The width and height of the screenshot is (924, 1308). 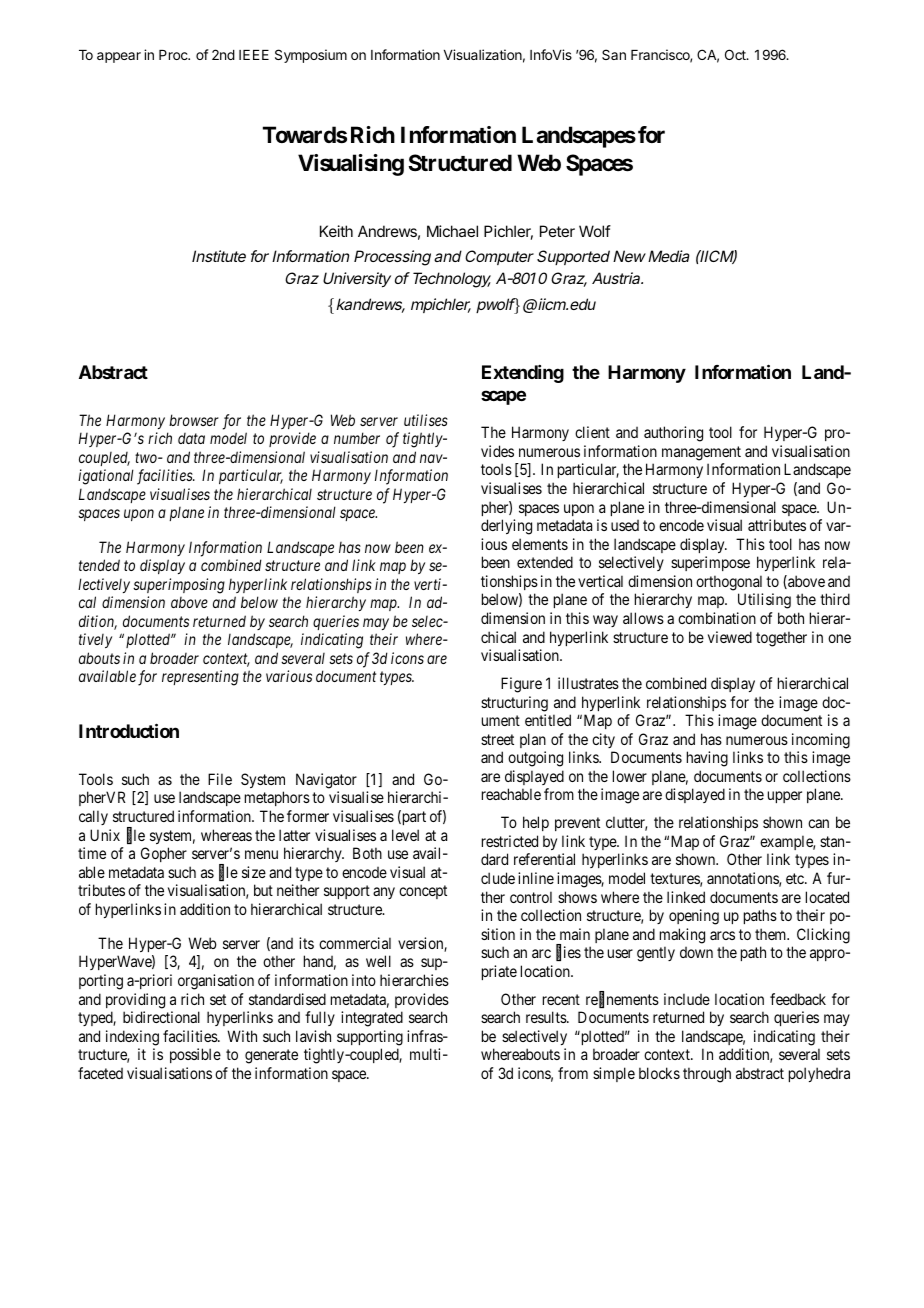 I want to click on orthogonal, so click(x=729, y=583).
